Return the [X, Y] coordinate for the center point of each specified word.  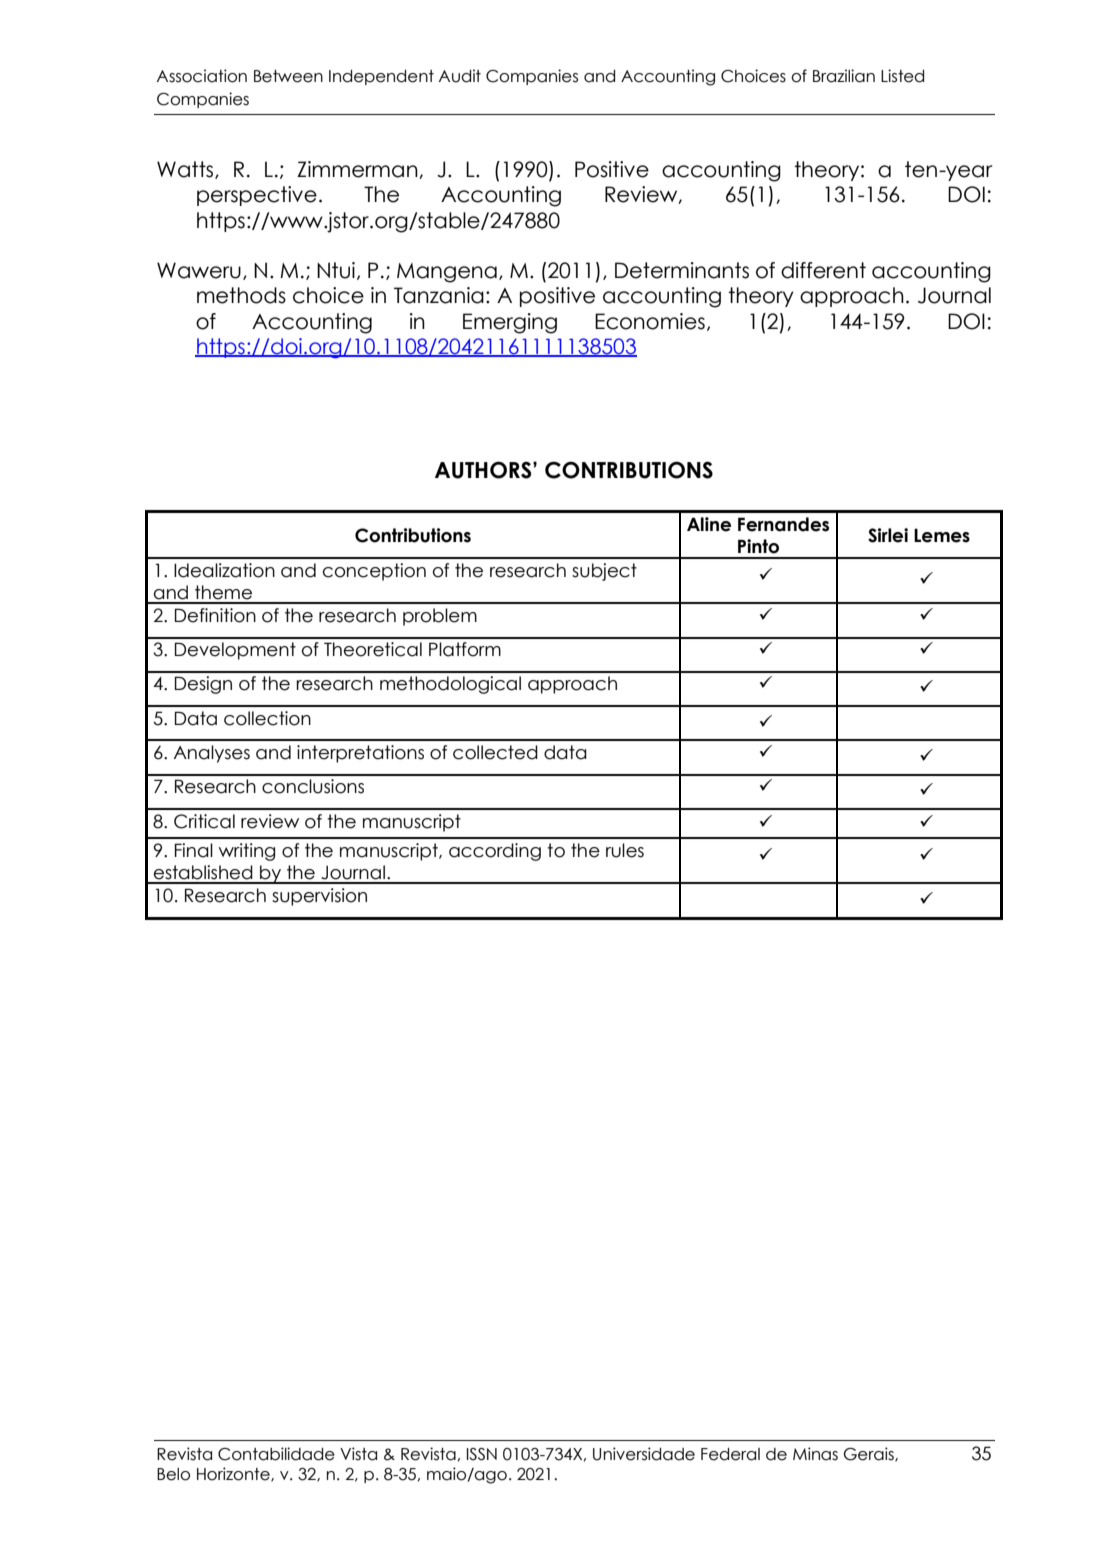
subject [604, 572]
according [495, 852]
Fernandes [783, 524]
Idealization [224, 570]
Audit [460, 76]
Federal [730, 1454]
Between [288, 76]
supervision [319, 897]
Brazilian [844, 76]
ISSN [482, 1454]
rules [625, 850]
